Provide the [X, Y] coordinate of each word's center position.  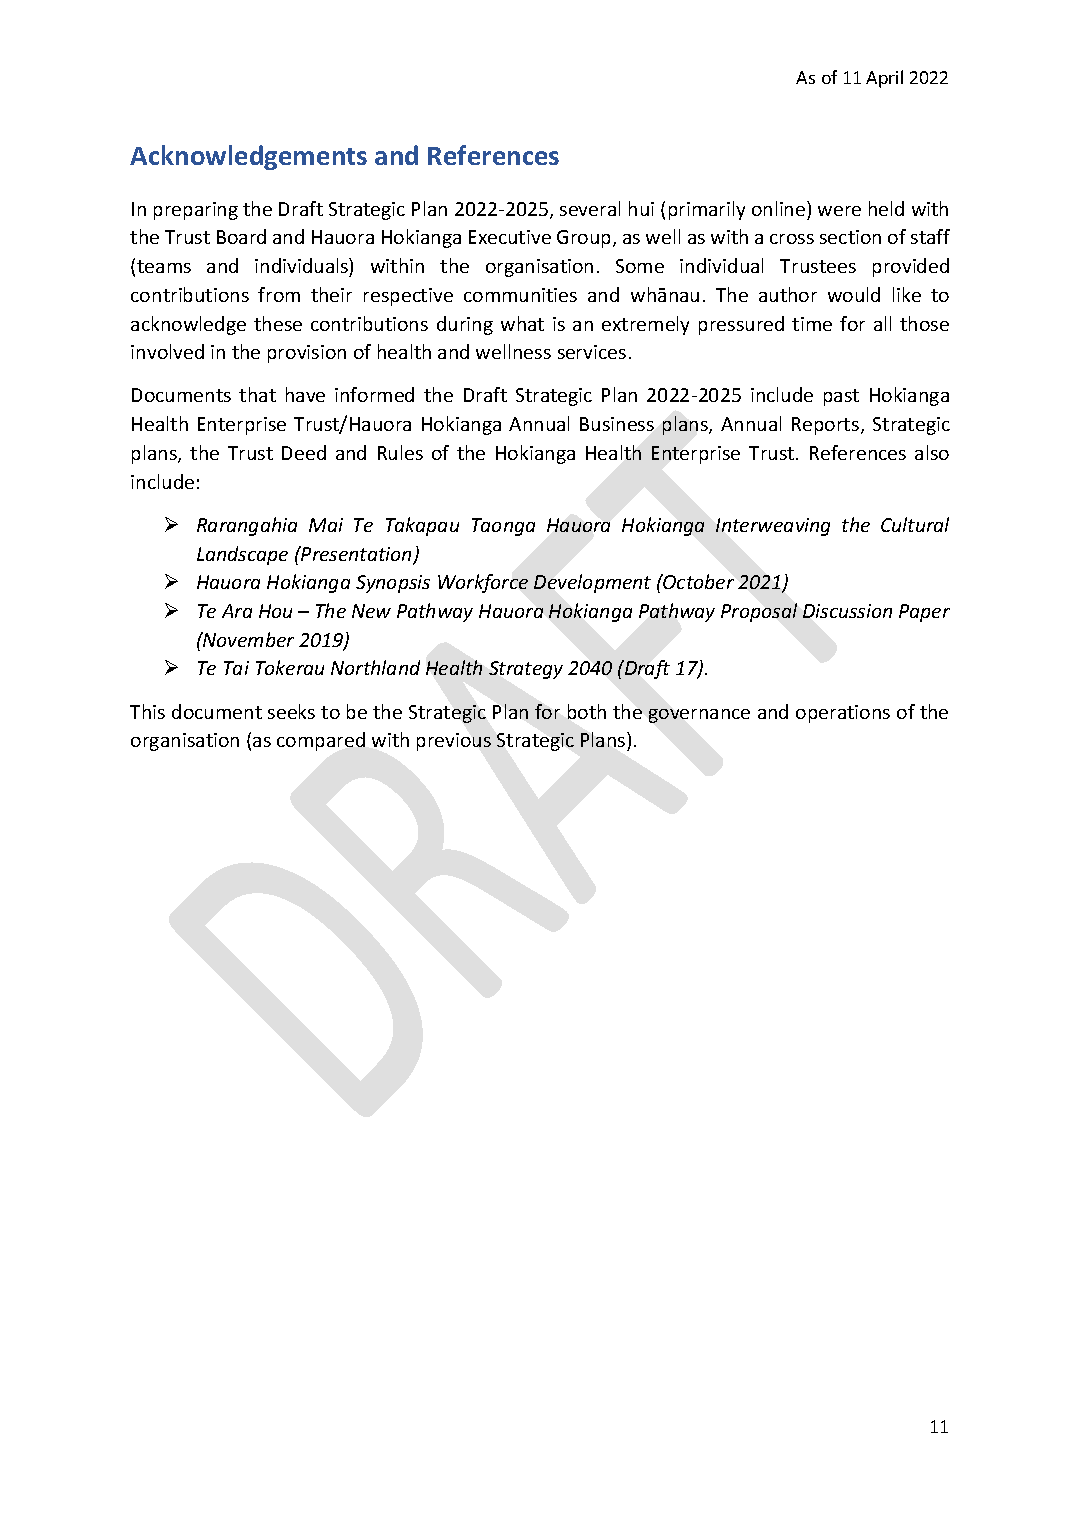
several [590, 208]
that [257, 394]
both [587, 711]
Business [617, 424]
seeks [291, 711]
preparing [196, 211]
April [884, 79]
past [841, 397]
